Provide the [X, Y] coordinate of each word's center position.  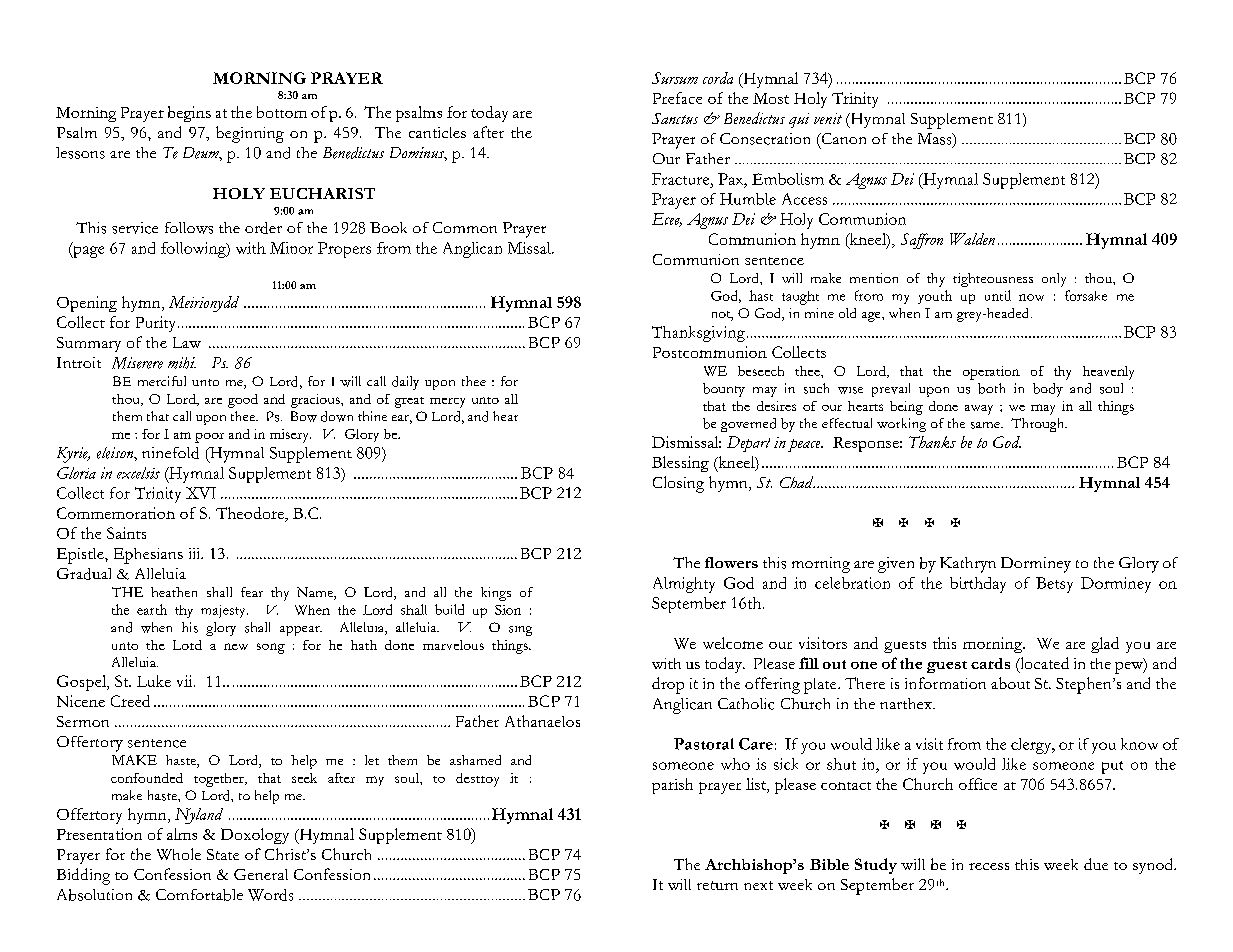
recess [989, 866]
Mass [936, 140]
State [223, 854]
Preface [677, 98]
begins [189, 114]
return [717, 885]
